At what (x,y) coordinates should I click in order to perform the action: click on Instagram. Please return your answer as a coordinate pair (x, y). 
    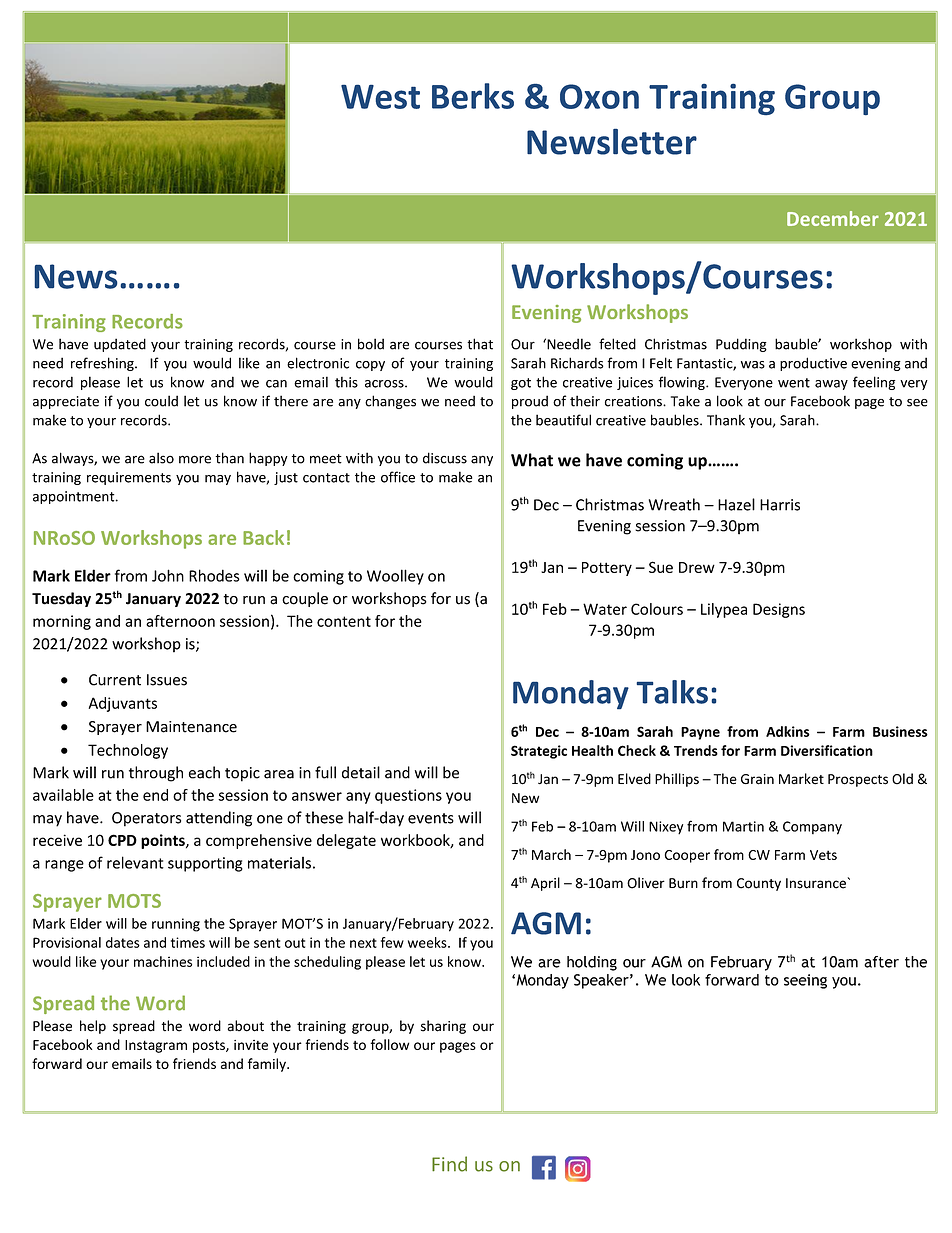
    Looking at the image, I should click on (156, 1046).
